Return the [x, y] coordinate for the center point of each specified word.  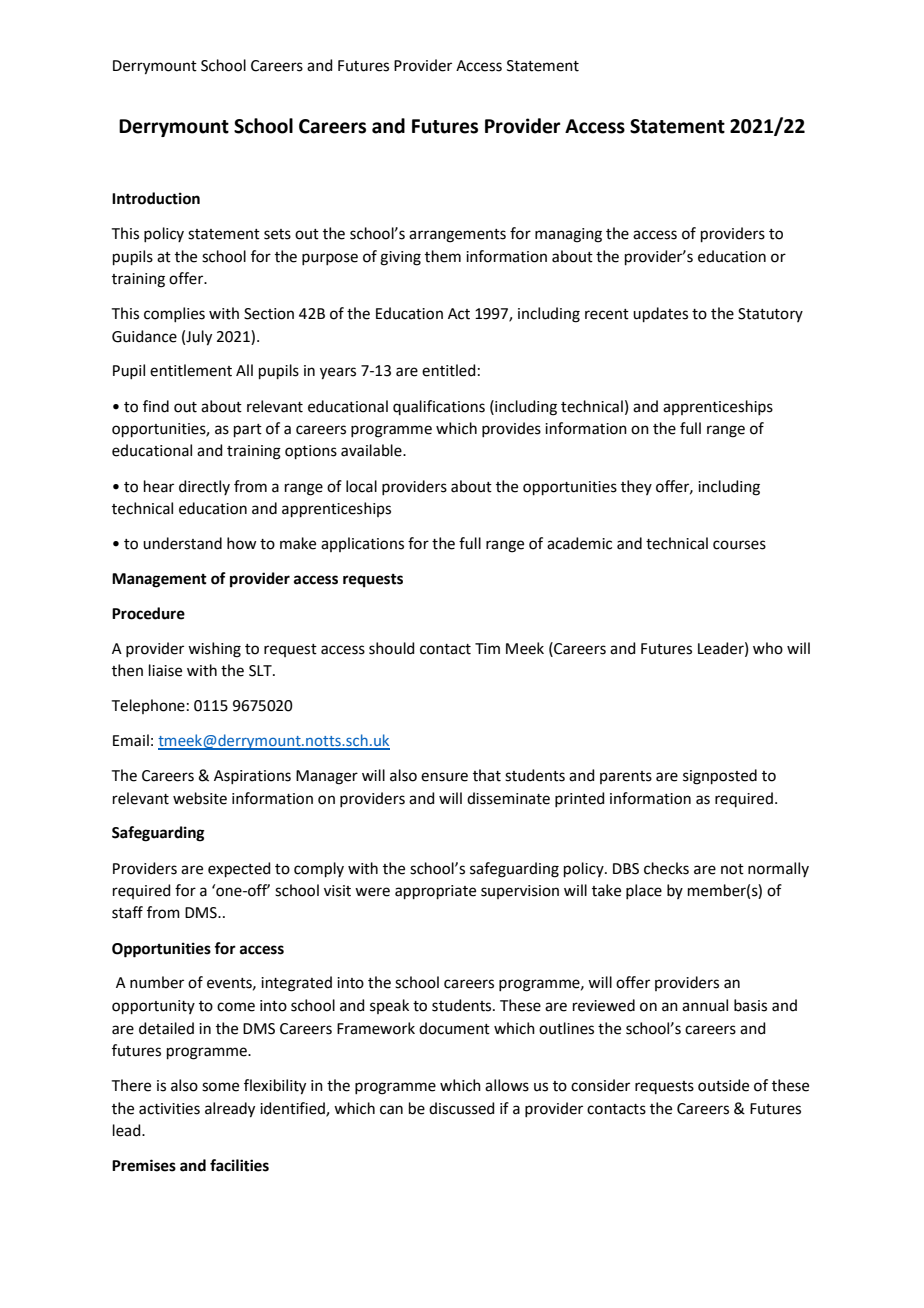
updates [660, 314]
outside [723, 1085]
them [443, 256]
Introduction [156, 198]
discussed [462, 1108]
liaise [165, 670]
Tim [487, 648]
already [230, 1110]
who [768, 648]
